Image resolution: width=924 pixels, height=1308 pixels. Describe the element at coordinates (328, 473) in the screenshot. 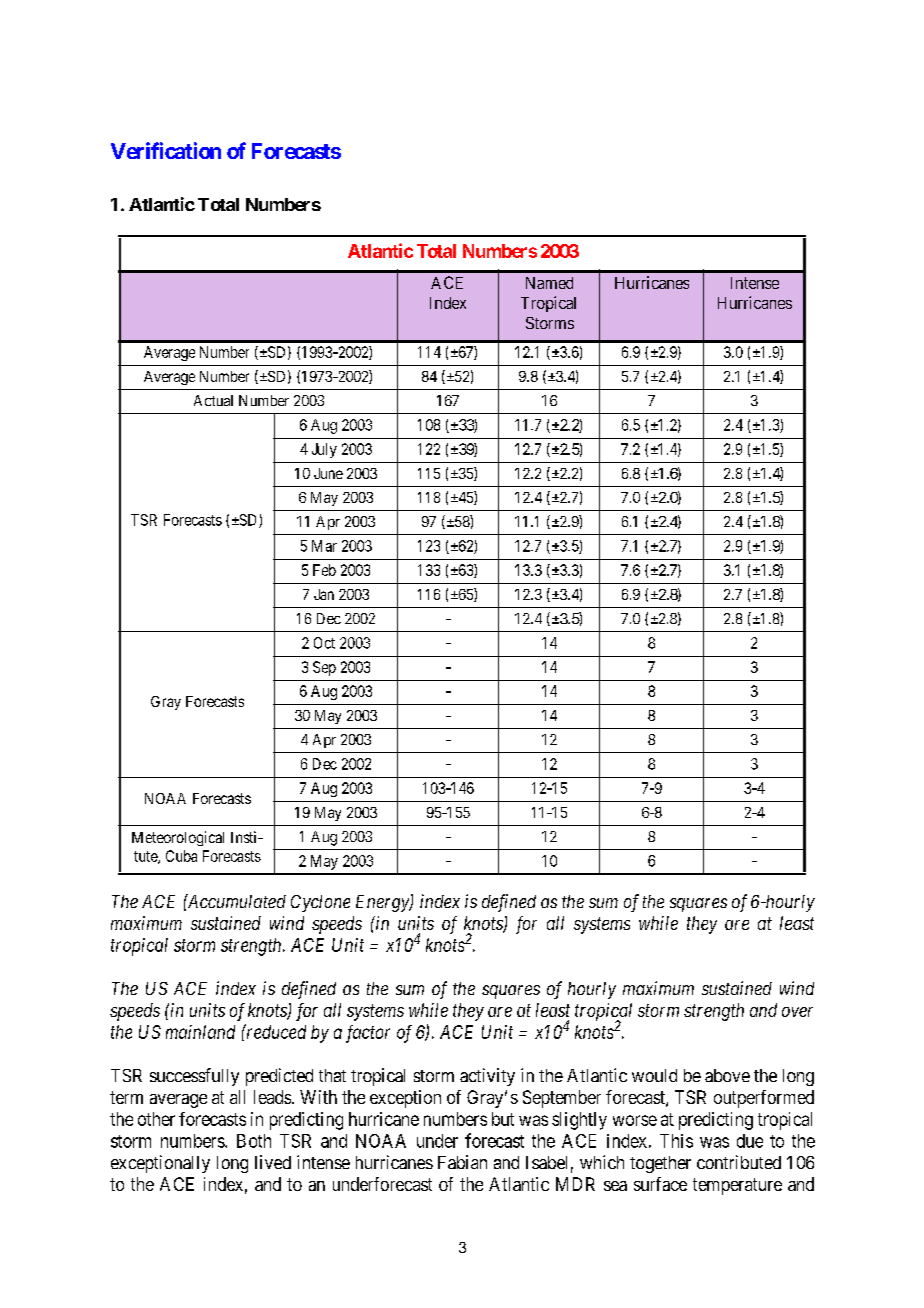

I see `June` at that location.
